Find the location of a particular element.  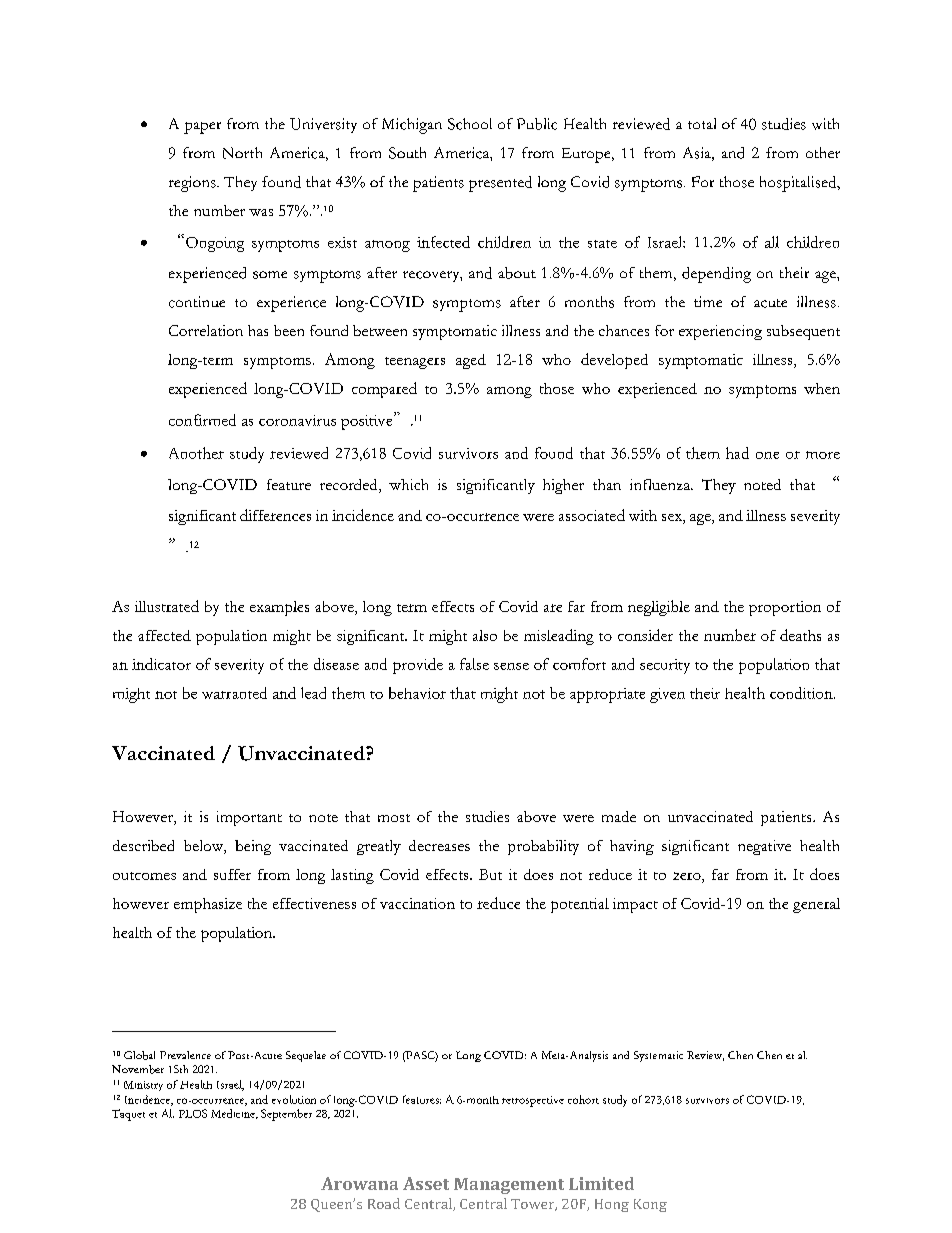

which is located at coordinates (408, 484).
